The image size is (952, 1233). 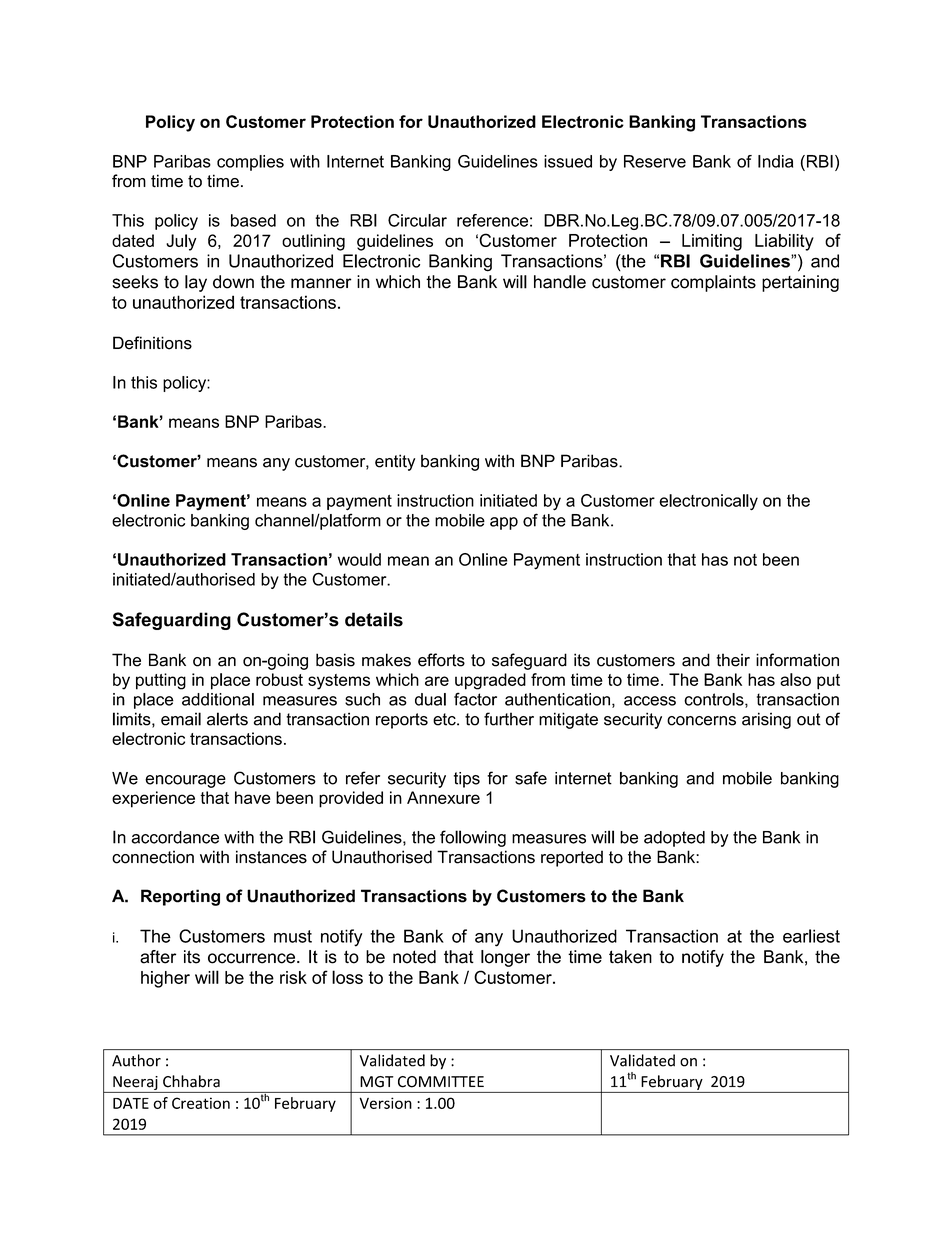 What do you see at coordinates (201, 1103) in the screenshot?
I see `Creation` at bounding box center [201, 1103].
